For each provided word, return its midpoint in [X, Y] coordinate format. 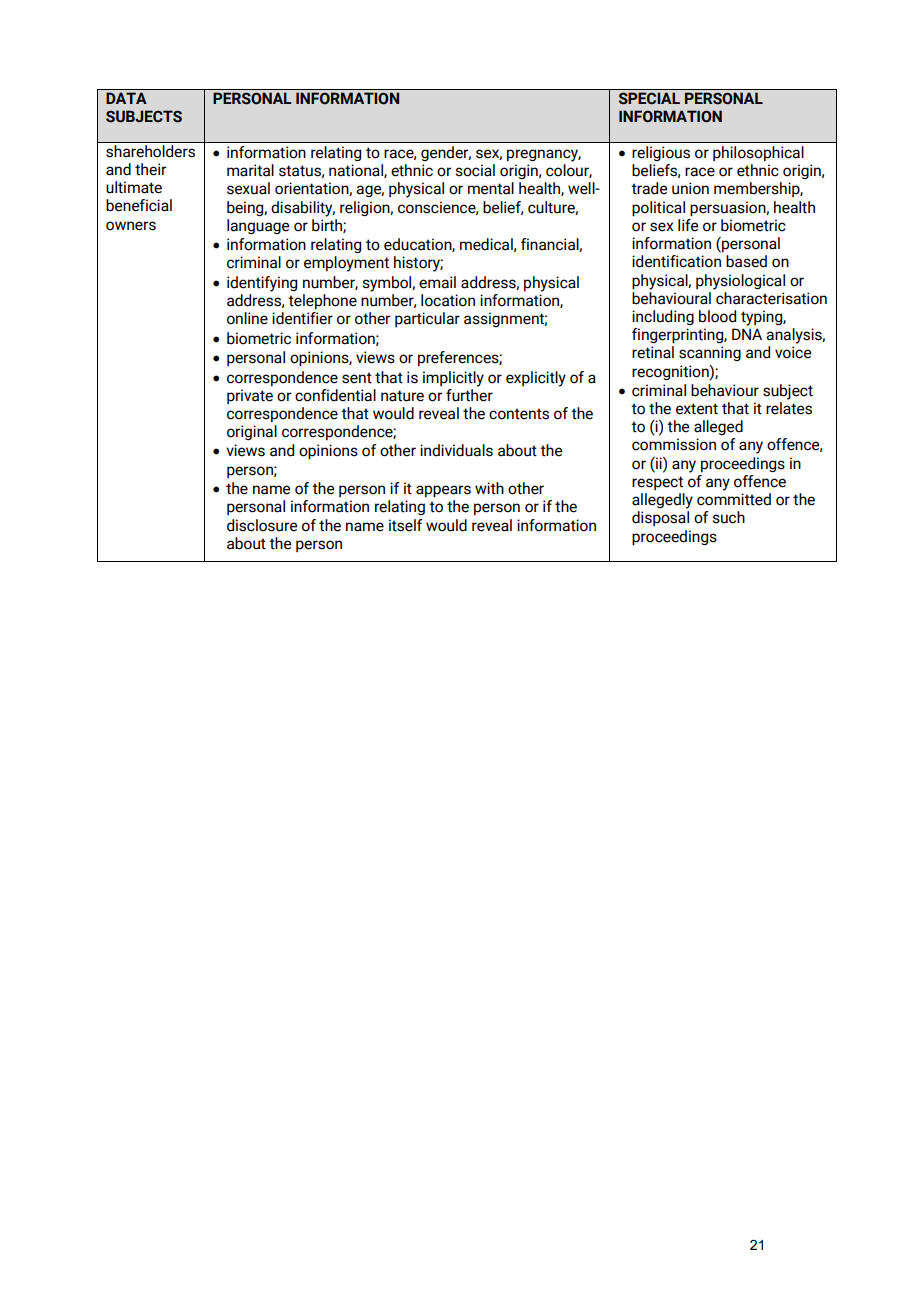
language [258, 226]
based [746, 261]
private [250, 396]
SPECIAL [649, 98]
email [437, 282]
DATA [126, 98]
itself [405, 525]
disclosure [262, 525]
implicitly [453, 379]
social [475, 170]
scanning [710, 353]
